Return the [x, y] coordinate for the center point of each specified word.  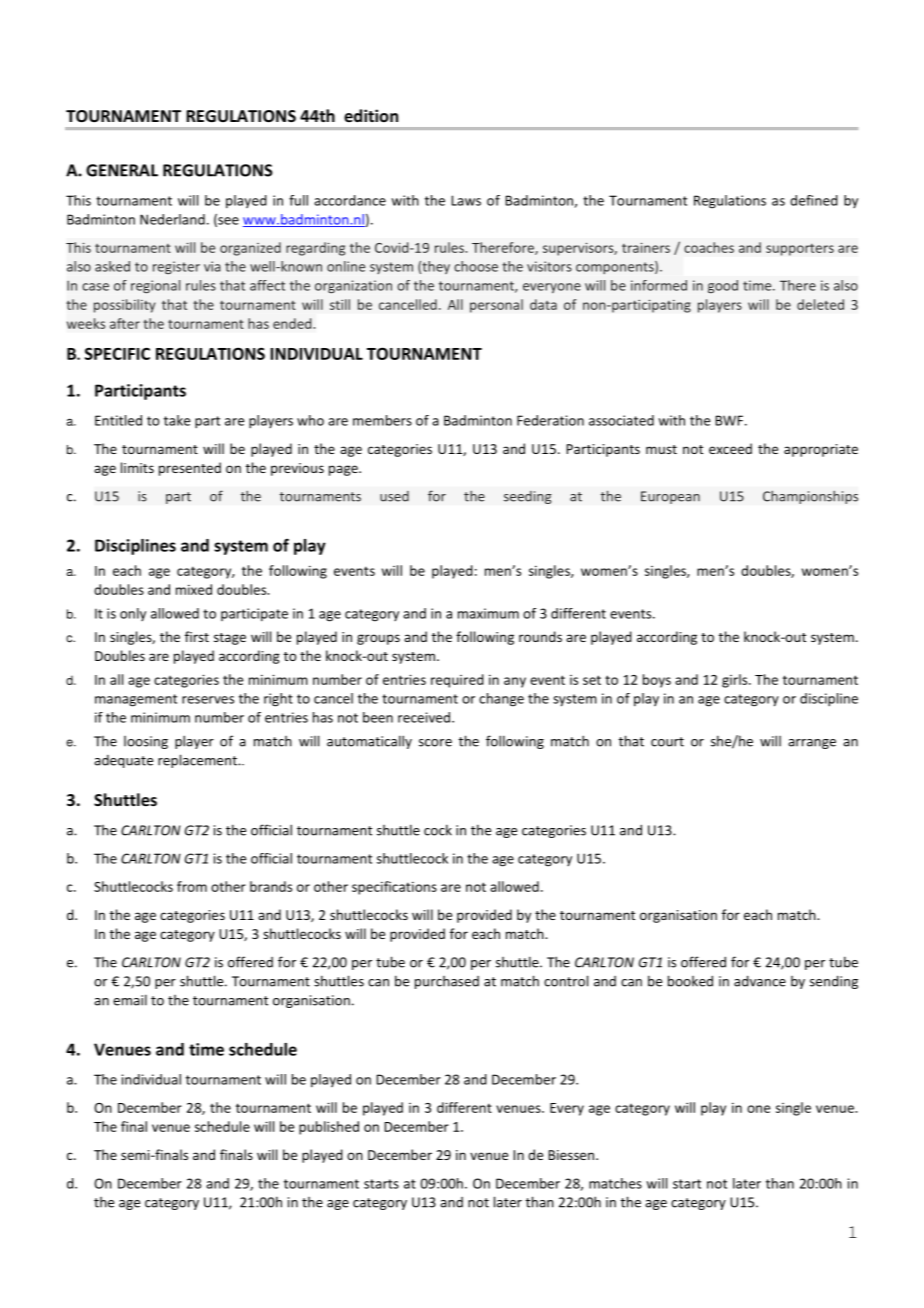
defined [814, 200]
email [130, 1000]
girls [736, 681]
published [329, 1128]
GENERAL [122, 170]
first [197, 636]
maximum [488, 613]
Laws [466, 200]
